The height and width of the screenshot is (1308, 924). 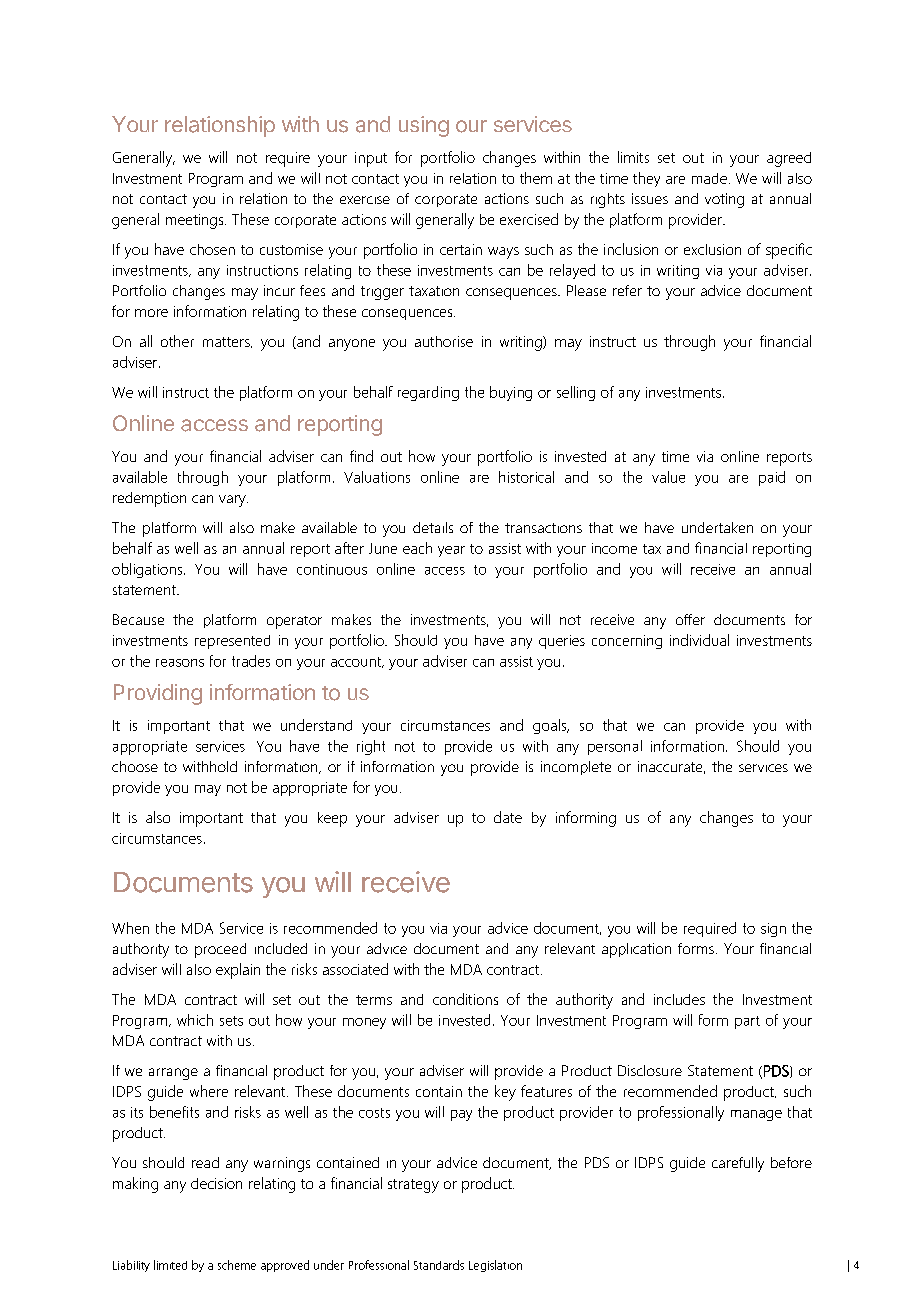 What do you see at coordinates (439, 1265) in the screenshot?
I see `Standards` at bounding box center [439, 1265].
